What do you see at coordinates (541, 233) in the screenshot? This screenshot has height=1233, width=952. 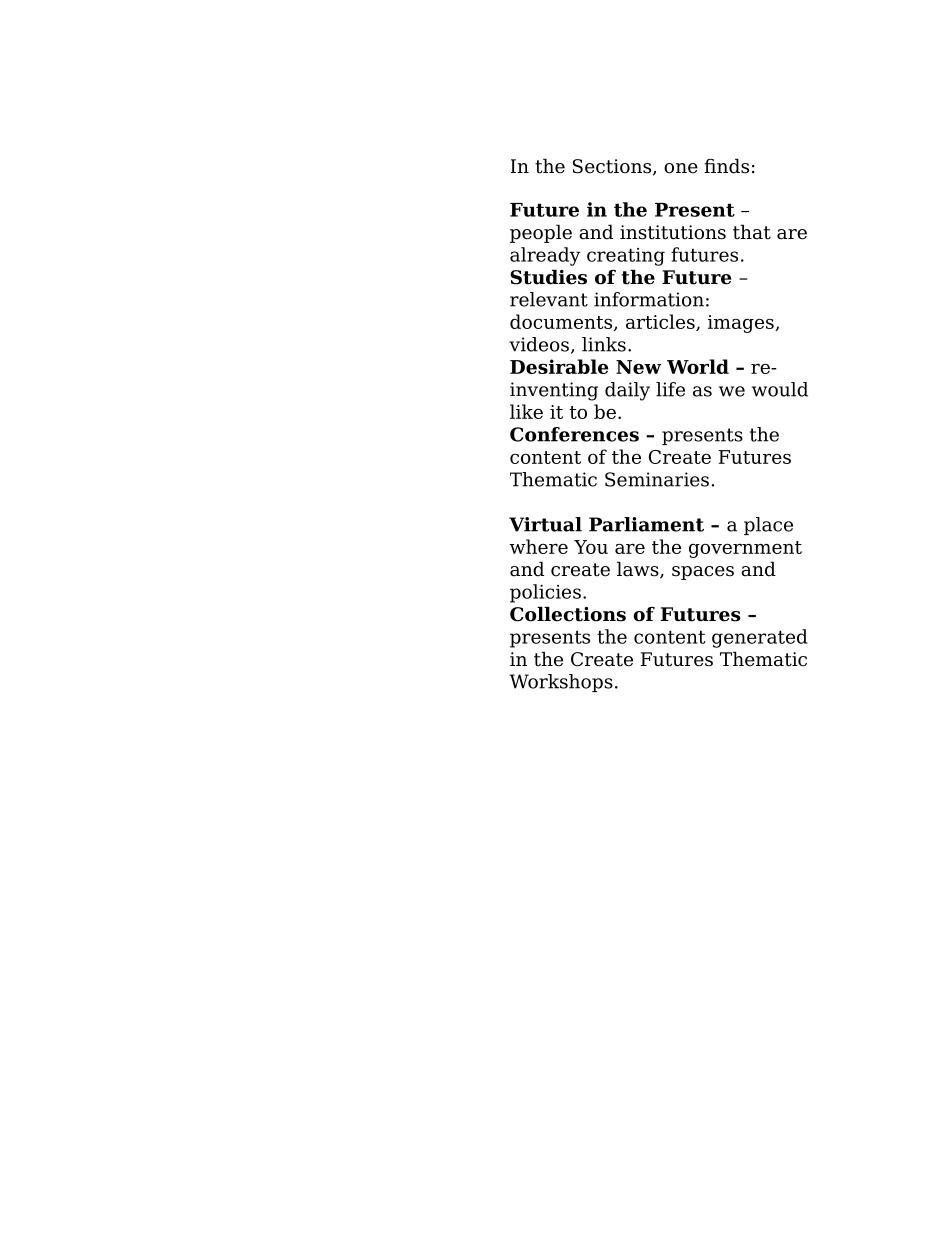 I see `people` at bounding box center [541, 233].
